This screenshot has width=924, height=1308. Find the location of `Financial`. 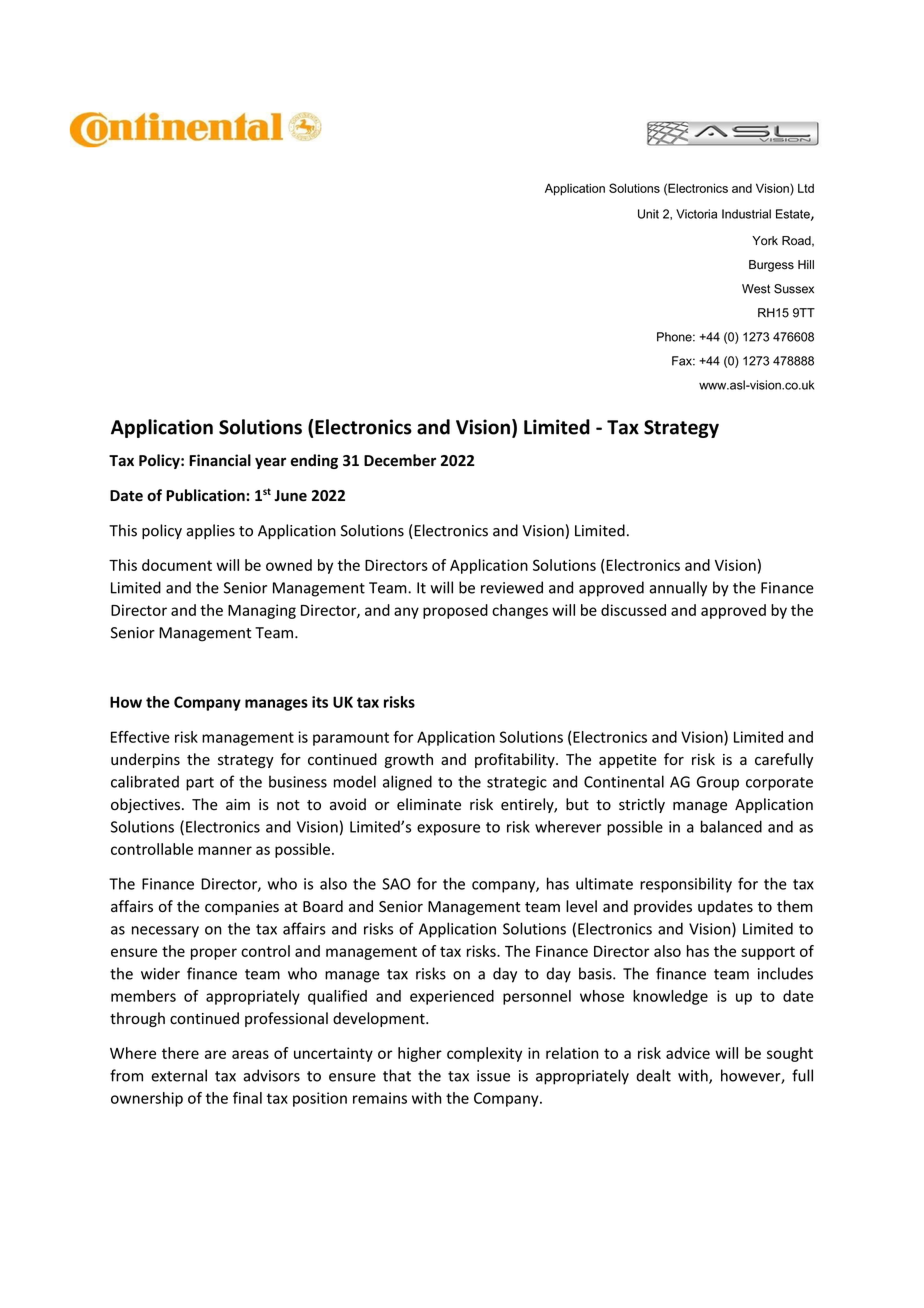

Financial is located at coordinates (220, 460).
